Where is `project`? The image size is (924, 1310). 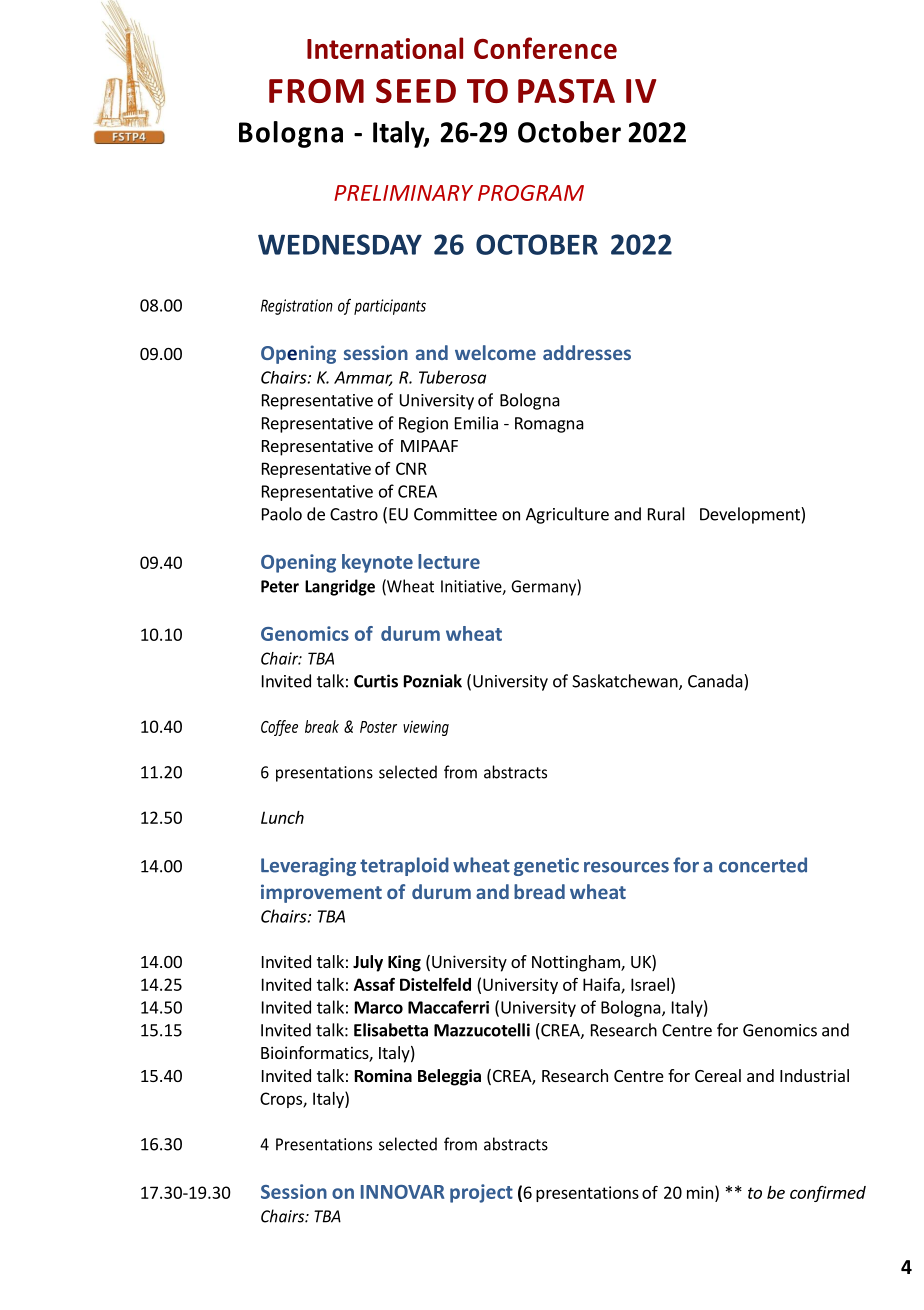 project is located at coordinates (481, 1193).
